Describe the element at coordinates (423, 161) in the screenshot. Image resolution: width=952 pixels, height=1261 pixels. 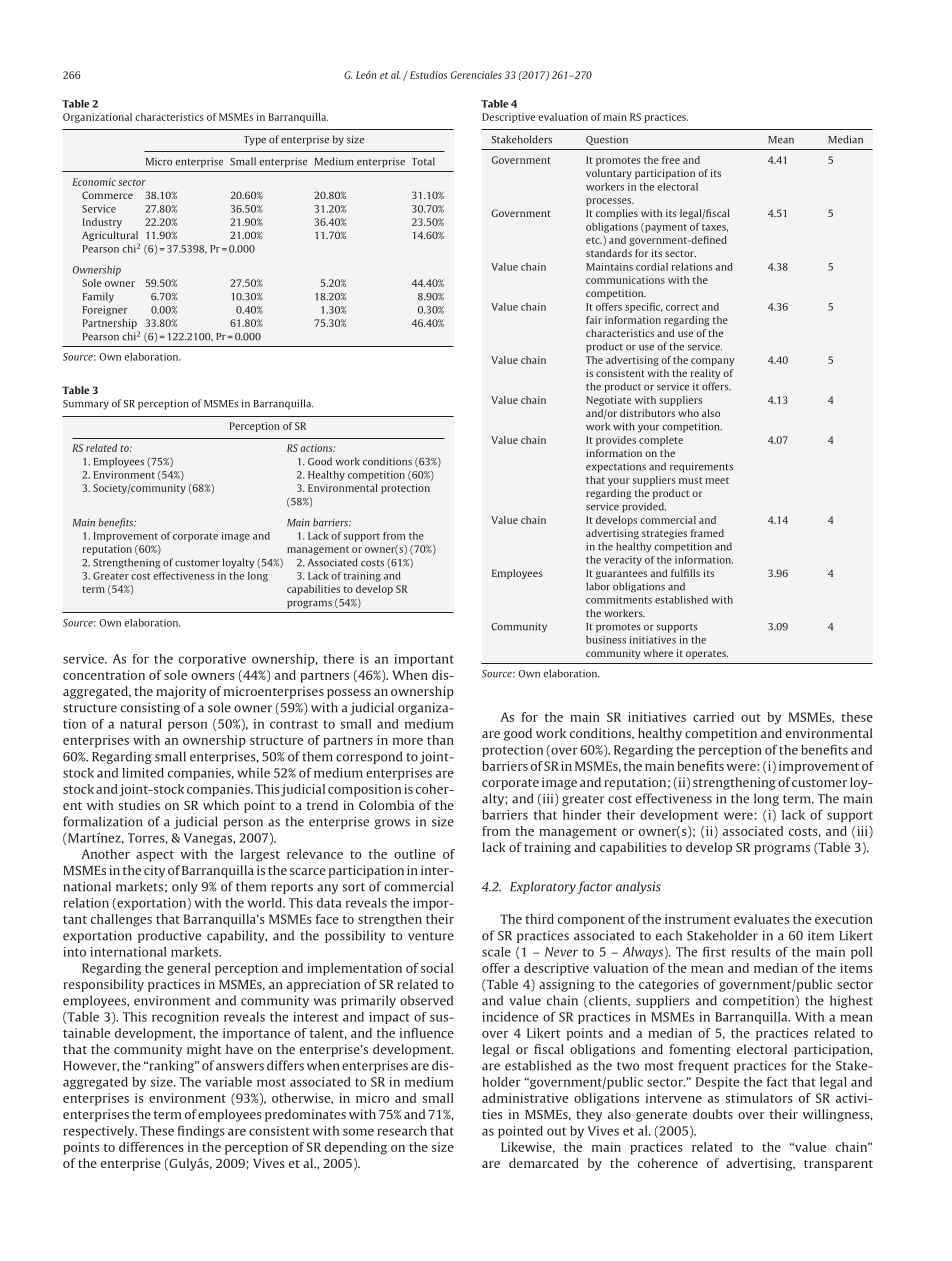
I see `Total` at that location.
